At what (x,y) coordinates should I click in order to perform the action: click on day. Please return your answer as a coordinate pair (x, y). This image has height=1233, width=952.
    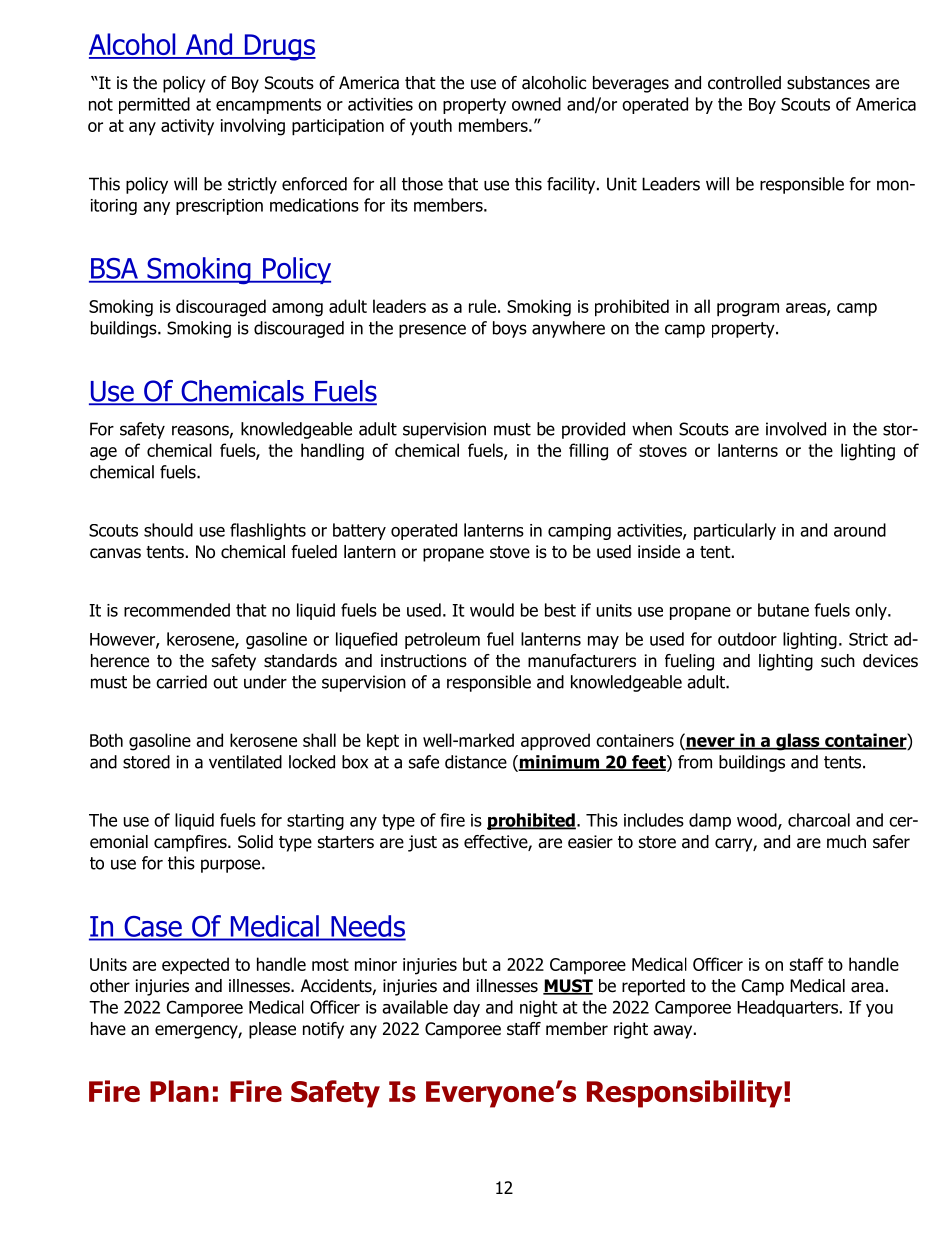
    Looking at the image, I should click on (466, 1008).
